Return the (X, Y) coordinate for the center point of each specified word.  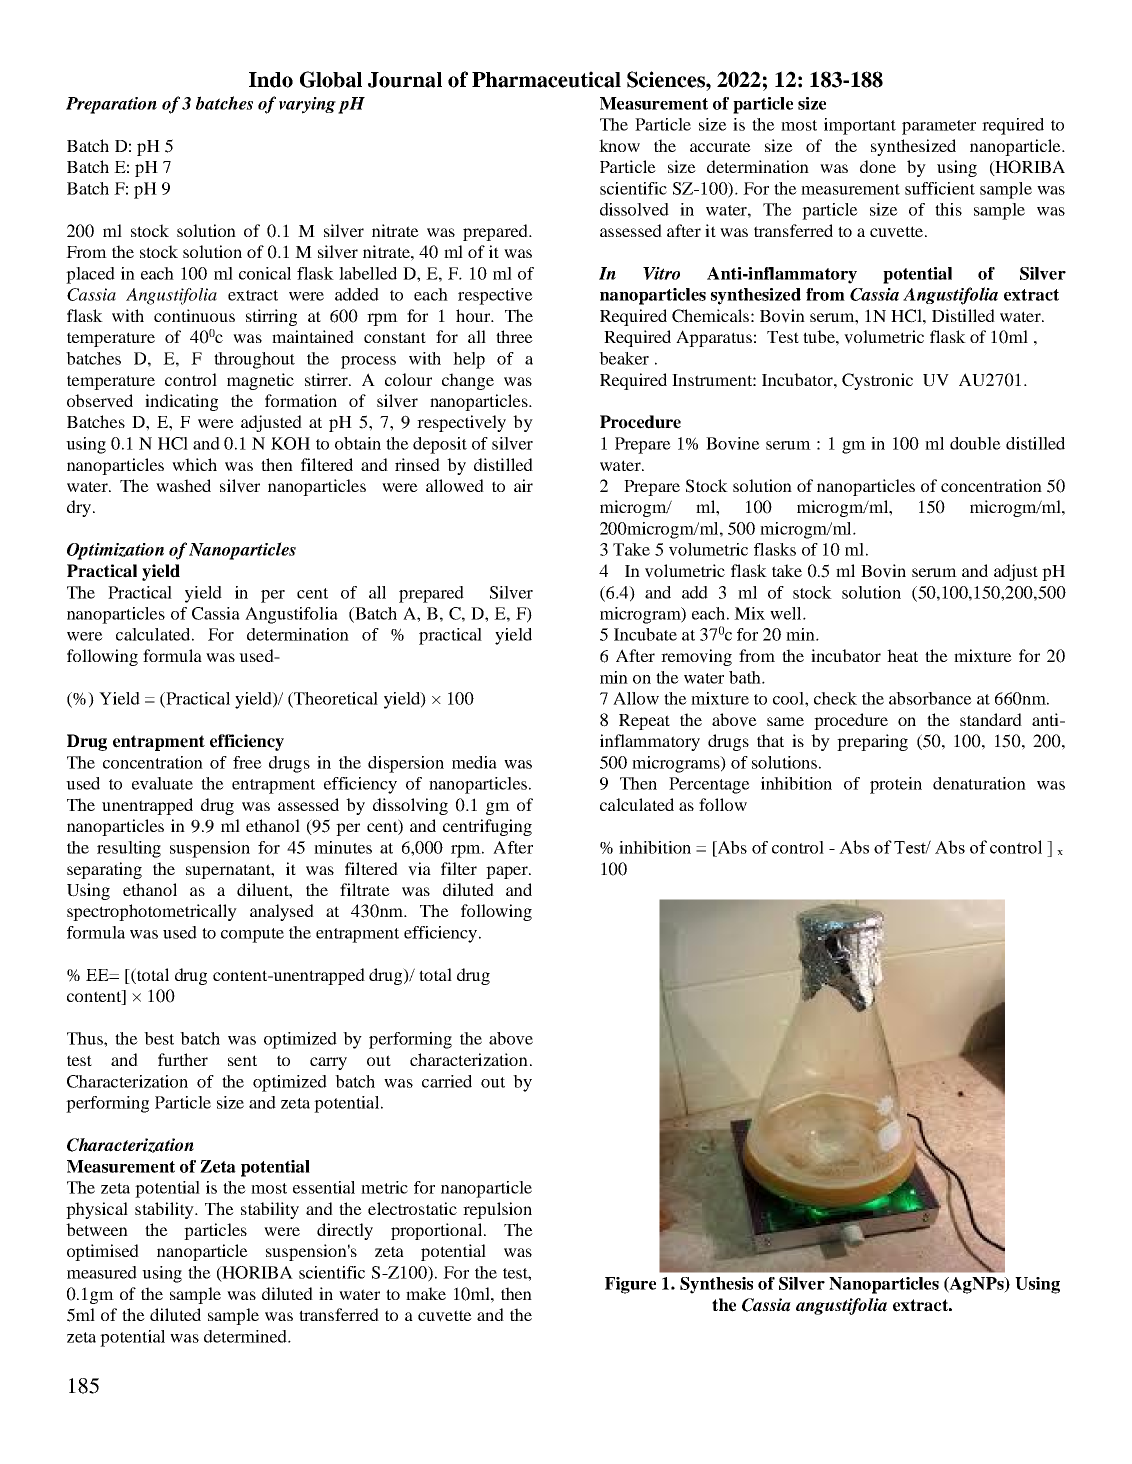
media (474, 762)
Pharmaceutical (546, 79)
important (860, 126)
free (247, 762)
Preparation (111, 105)
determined (246, 1336)
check (835, 698)
